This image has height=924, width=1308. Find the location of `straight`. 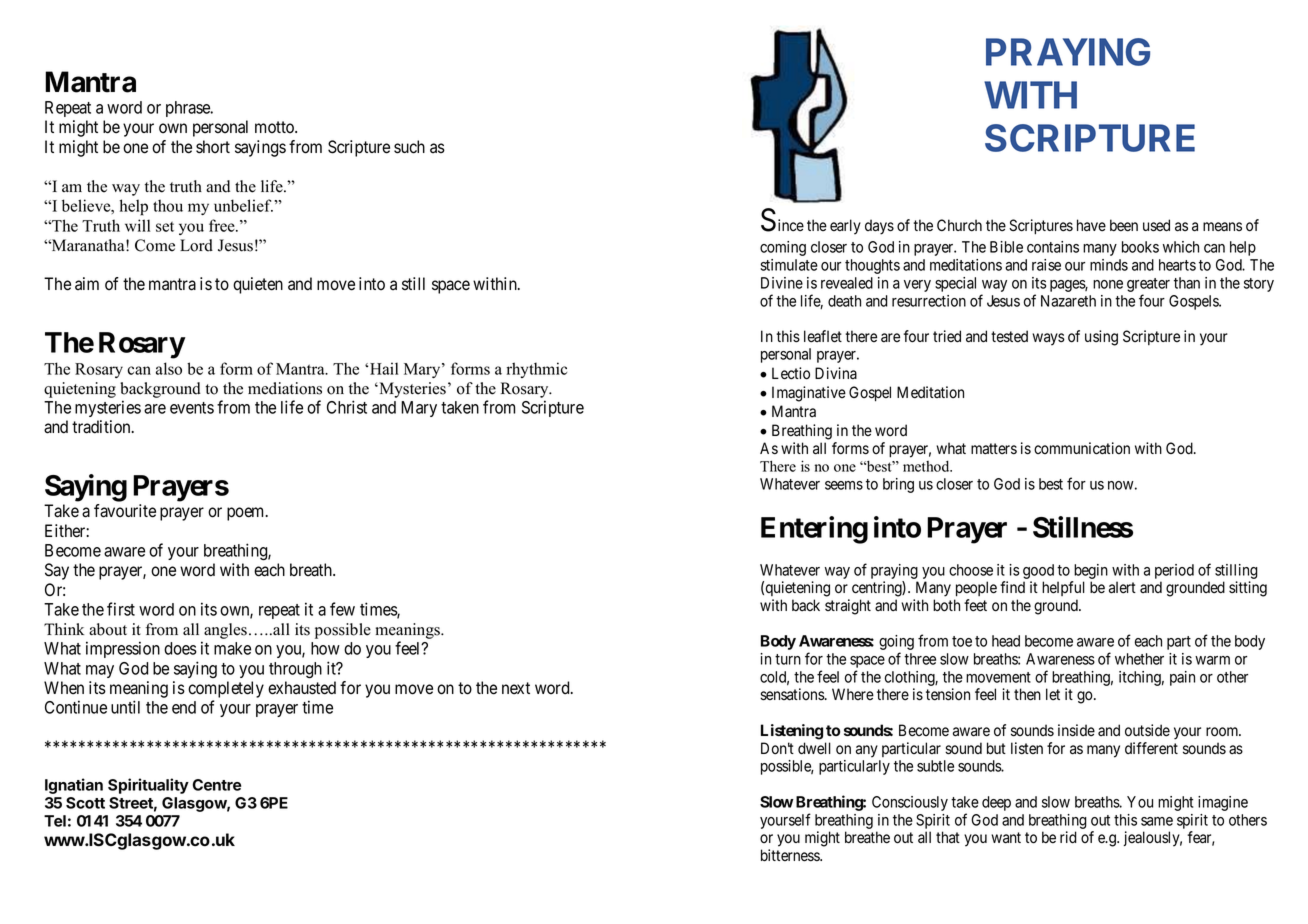

straight is located at coordinates (848, 607).
